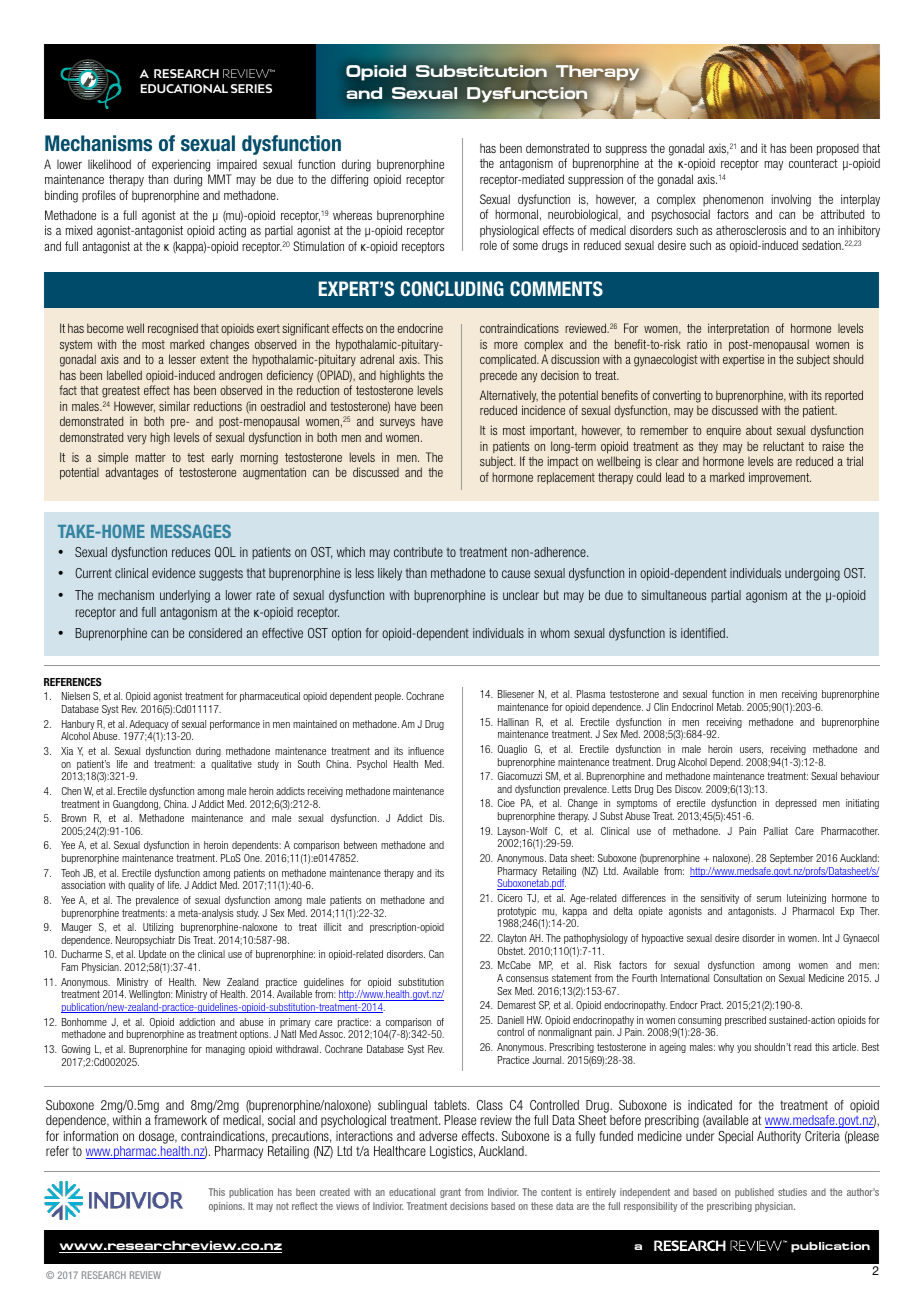  What do you see at coordinates (738, 978) in the page?
I see `Consultation` at bounding box center [738, 978].
